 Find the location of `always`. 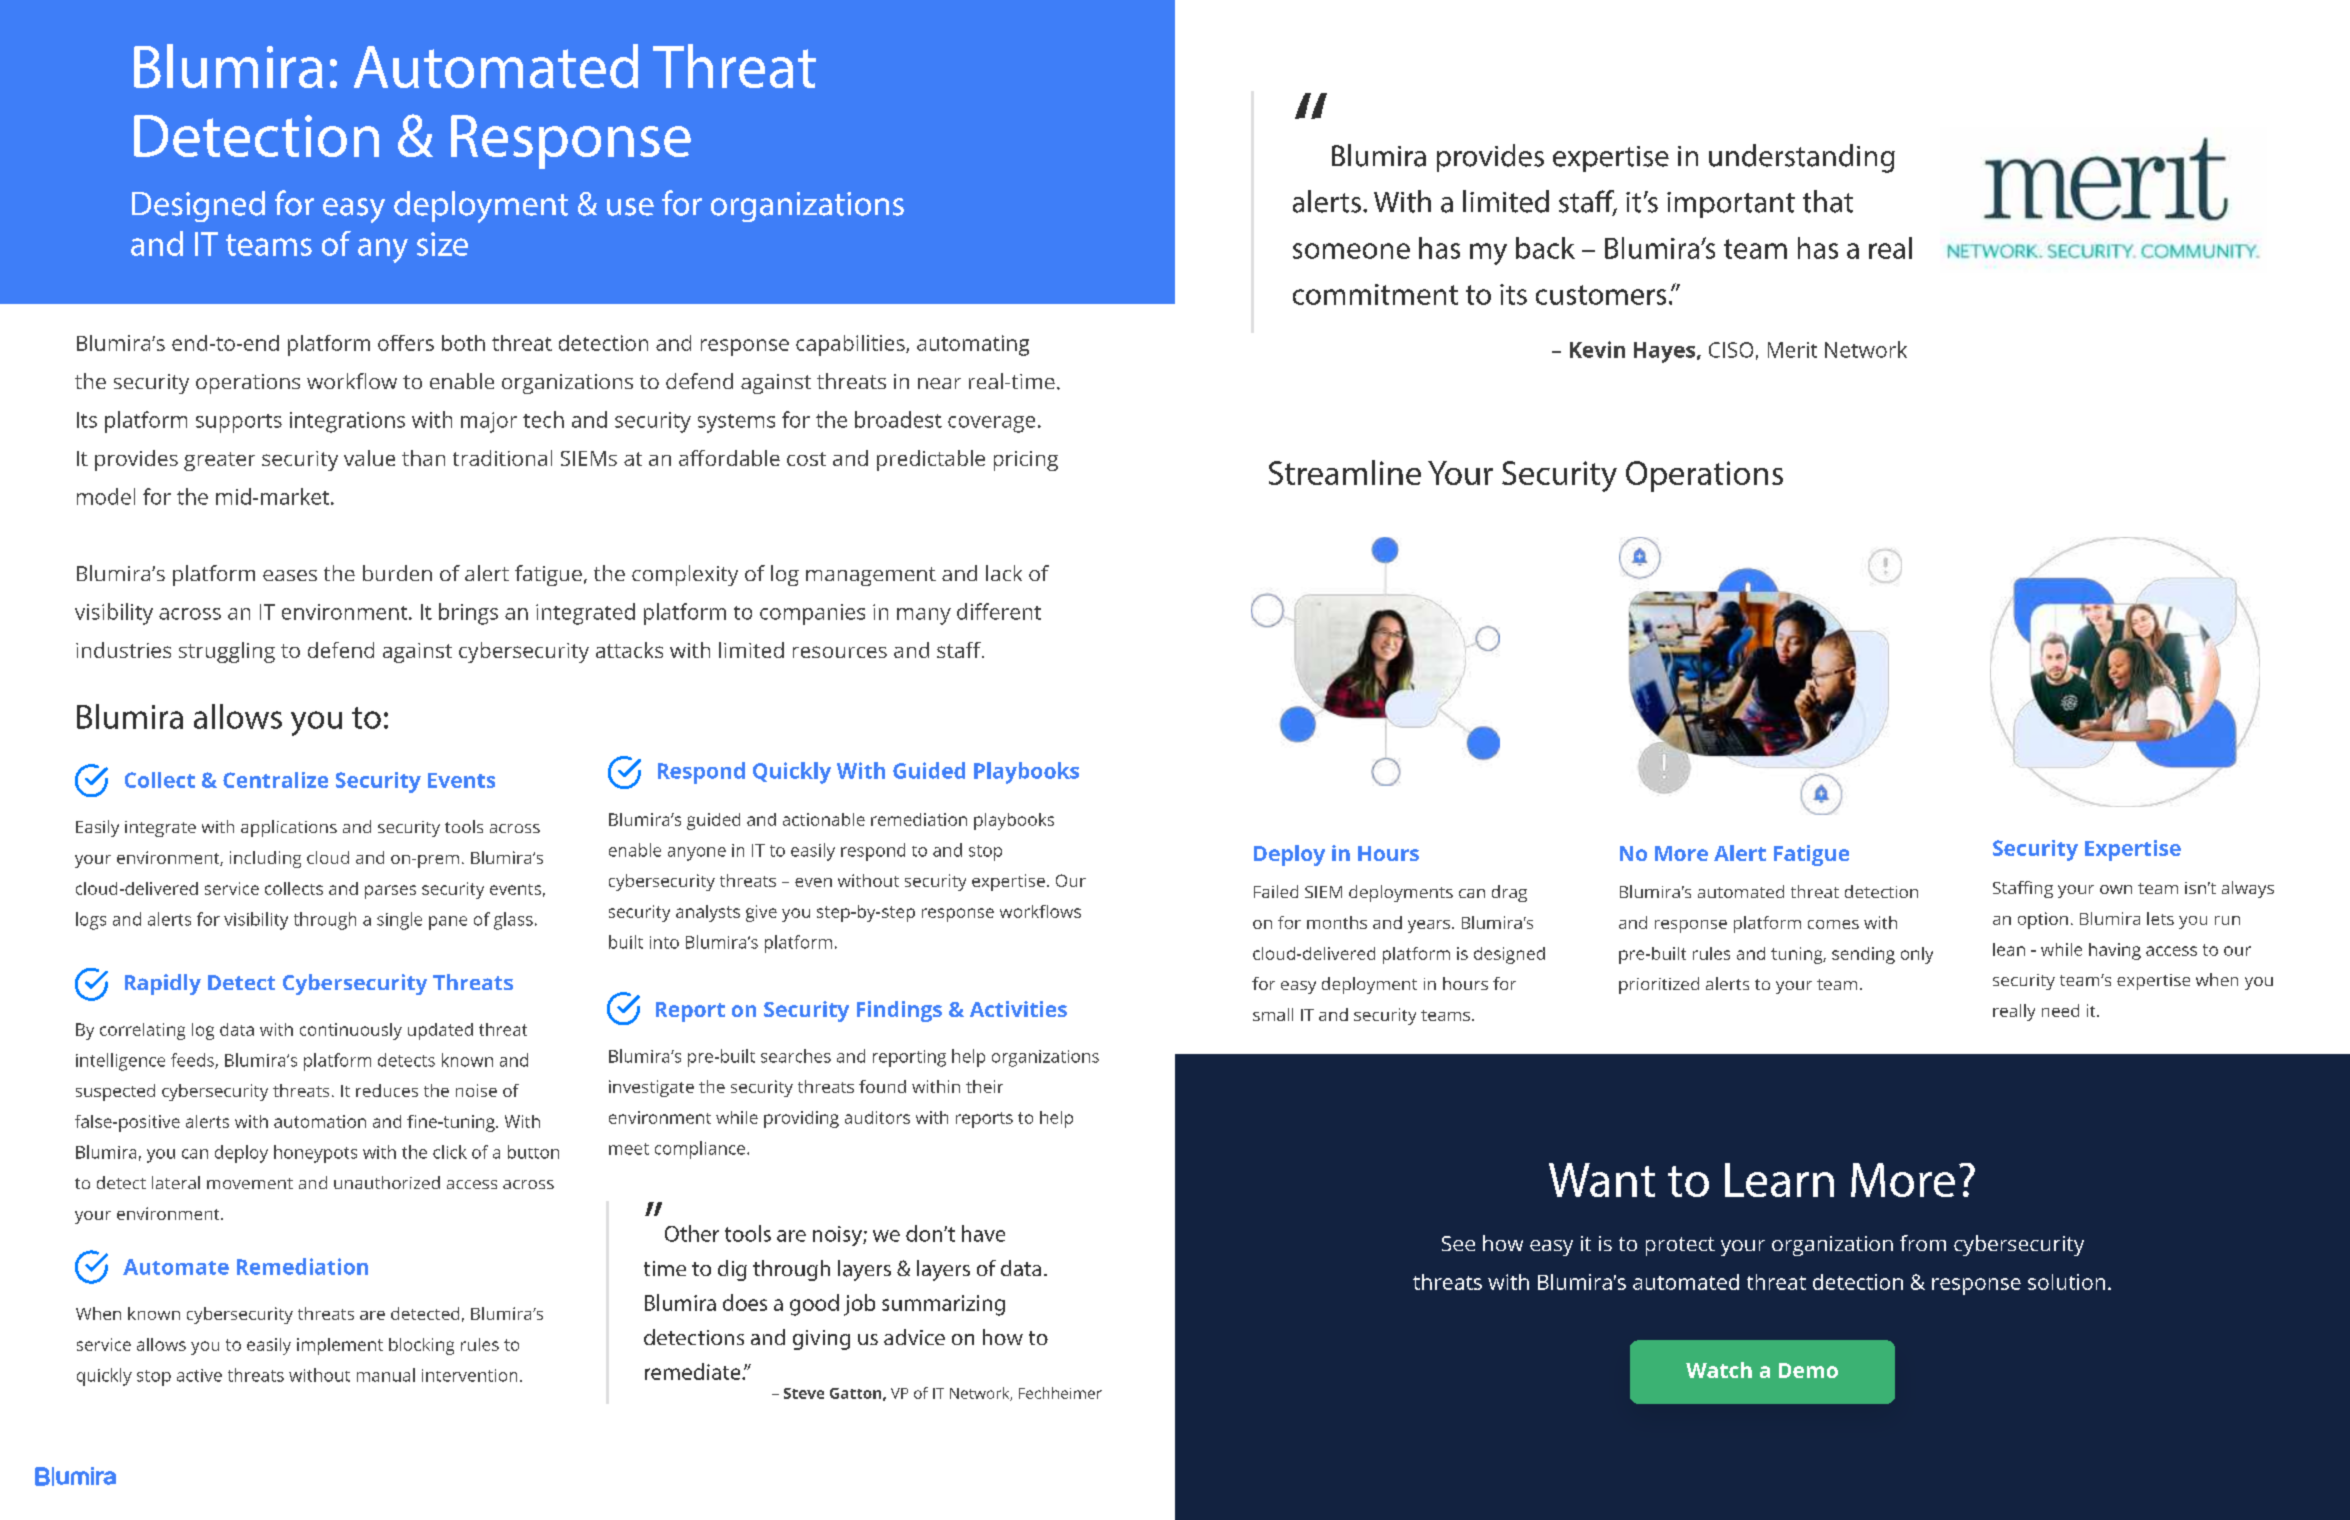

always is located at coordinates (2248, 889).
